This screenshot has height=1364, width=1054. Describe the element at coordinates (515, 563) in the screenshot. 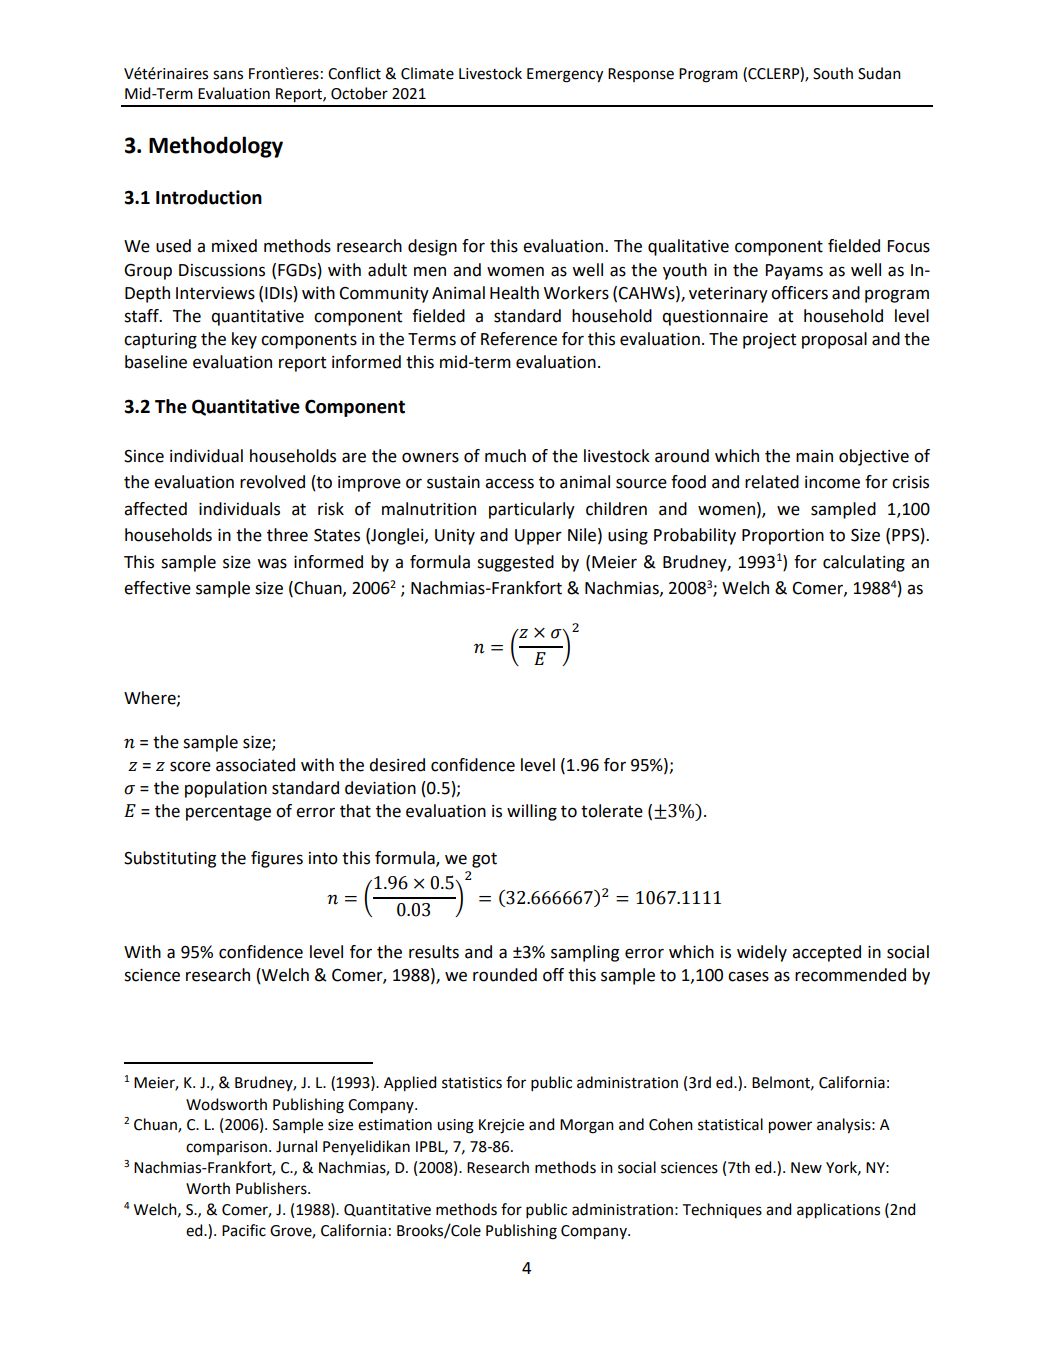

I see `suggested` at that location.
